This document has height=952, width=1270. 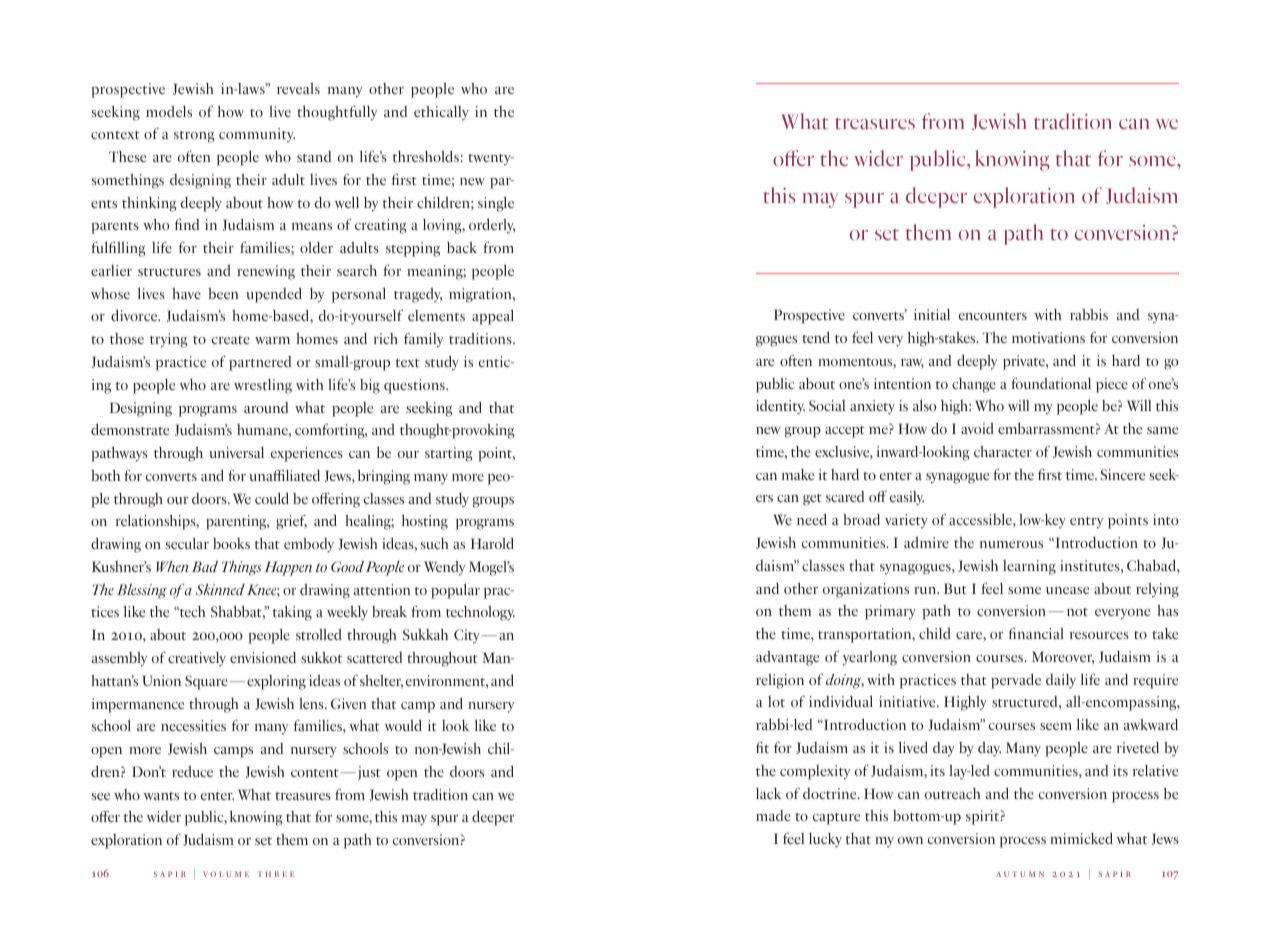 I want to click on encounters, so click(x=993, y=316).
